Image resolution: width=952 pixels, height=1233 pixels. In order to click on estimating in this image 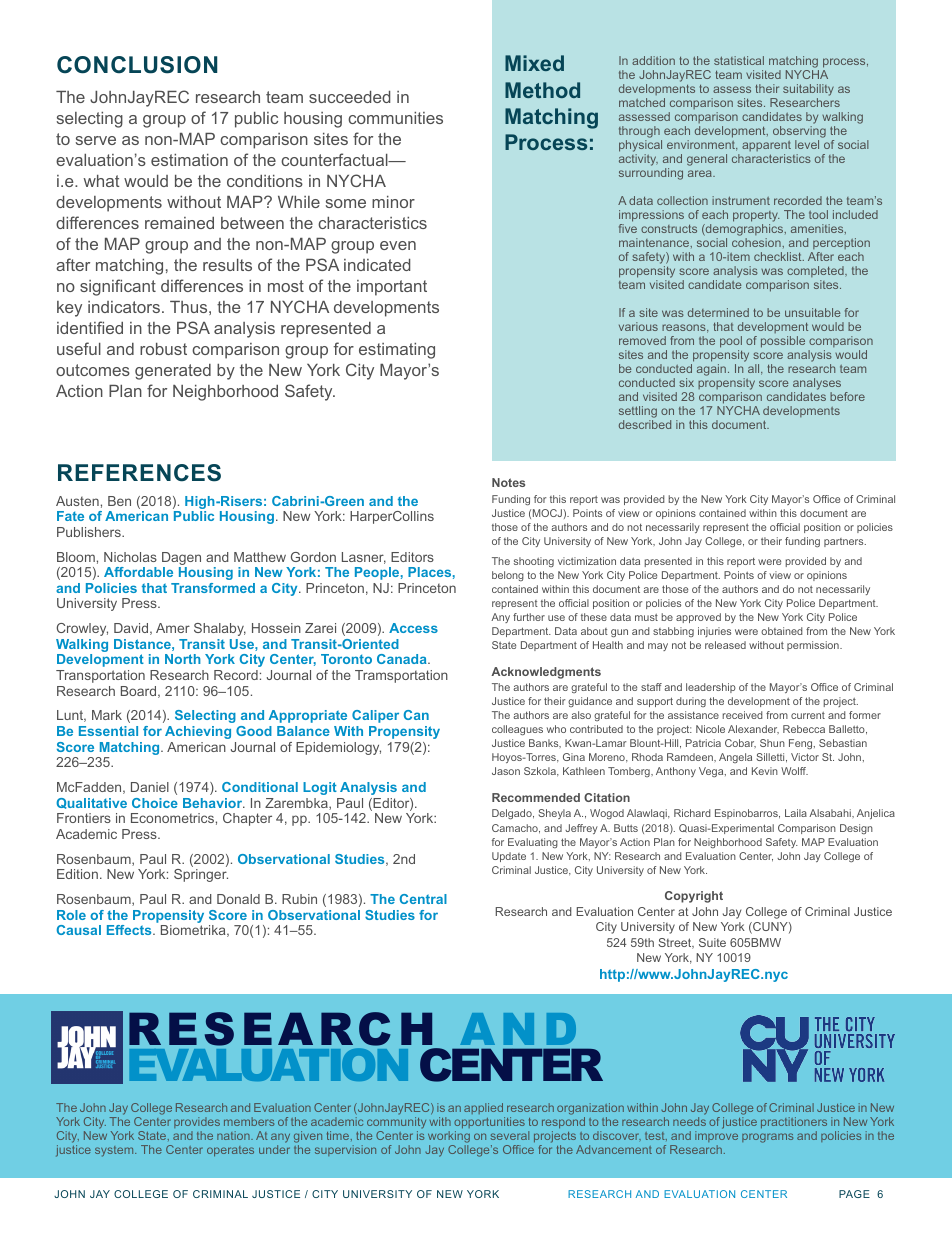, I will do `click(397, 351)`.
